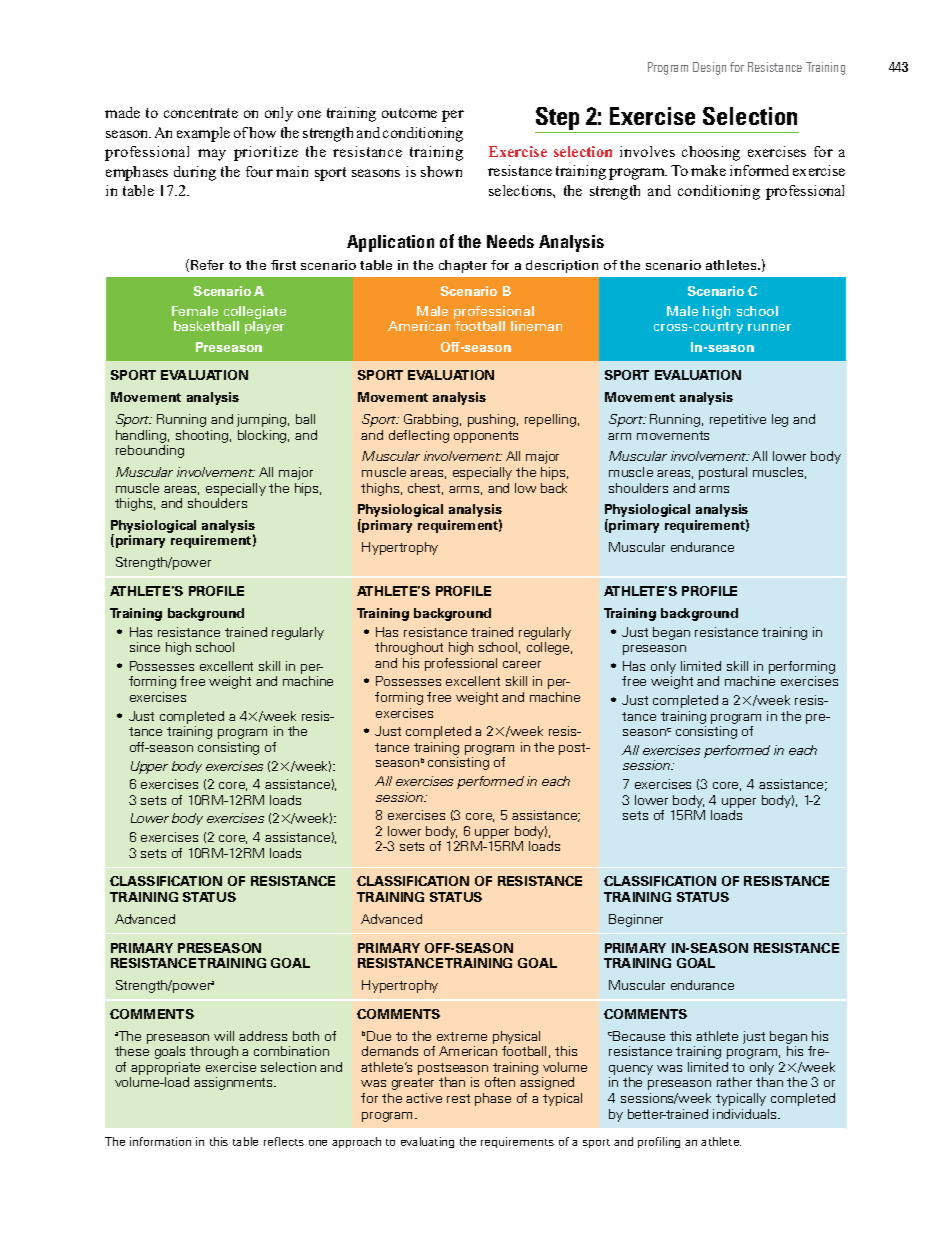  Describe the element at coordinates (234, 1083) in the screenshot. I see `assignments` at that location.
